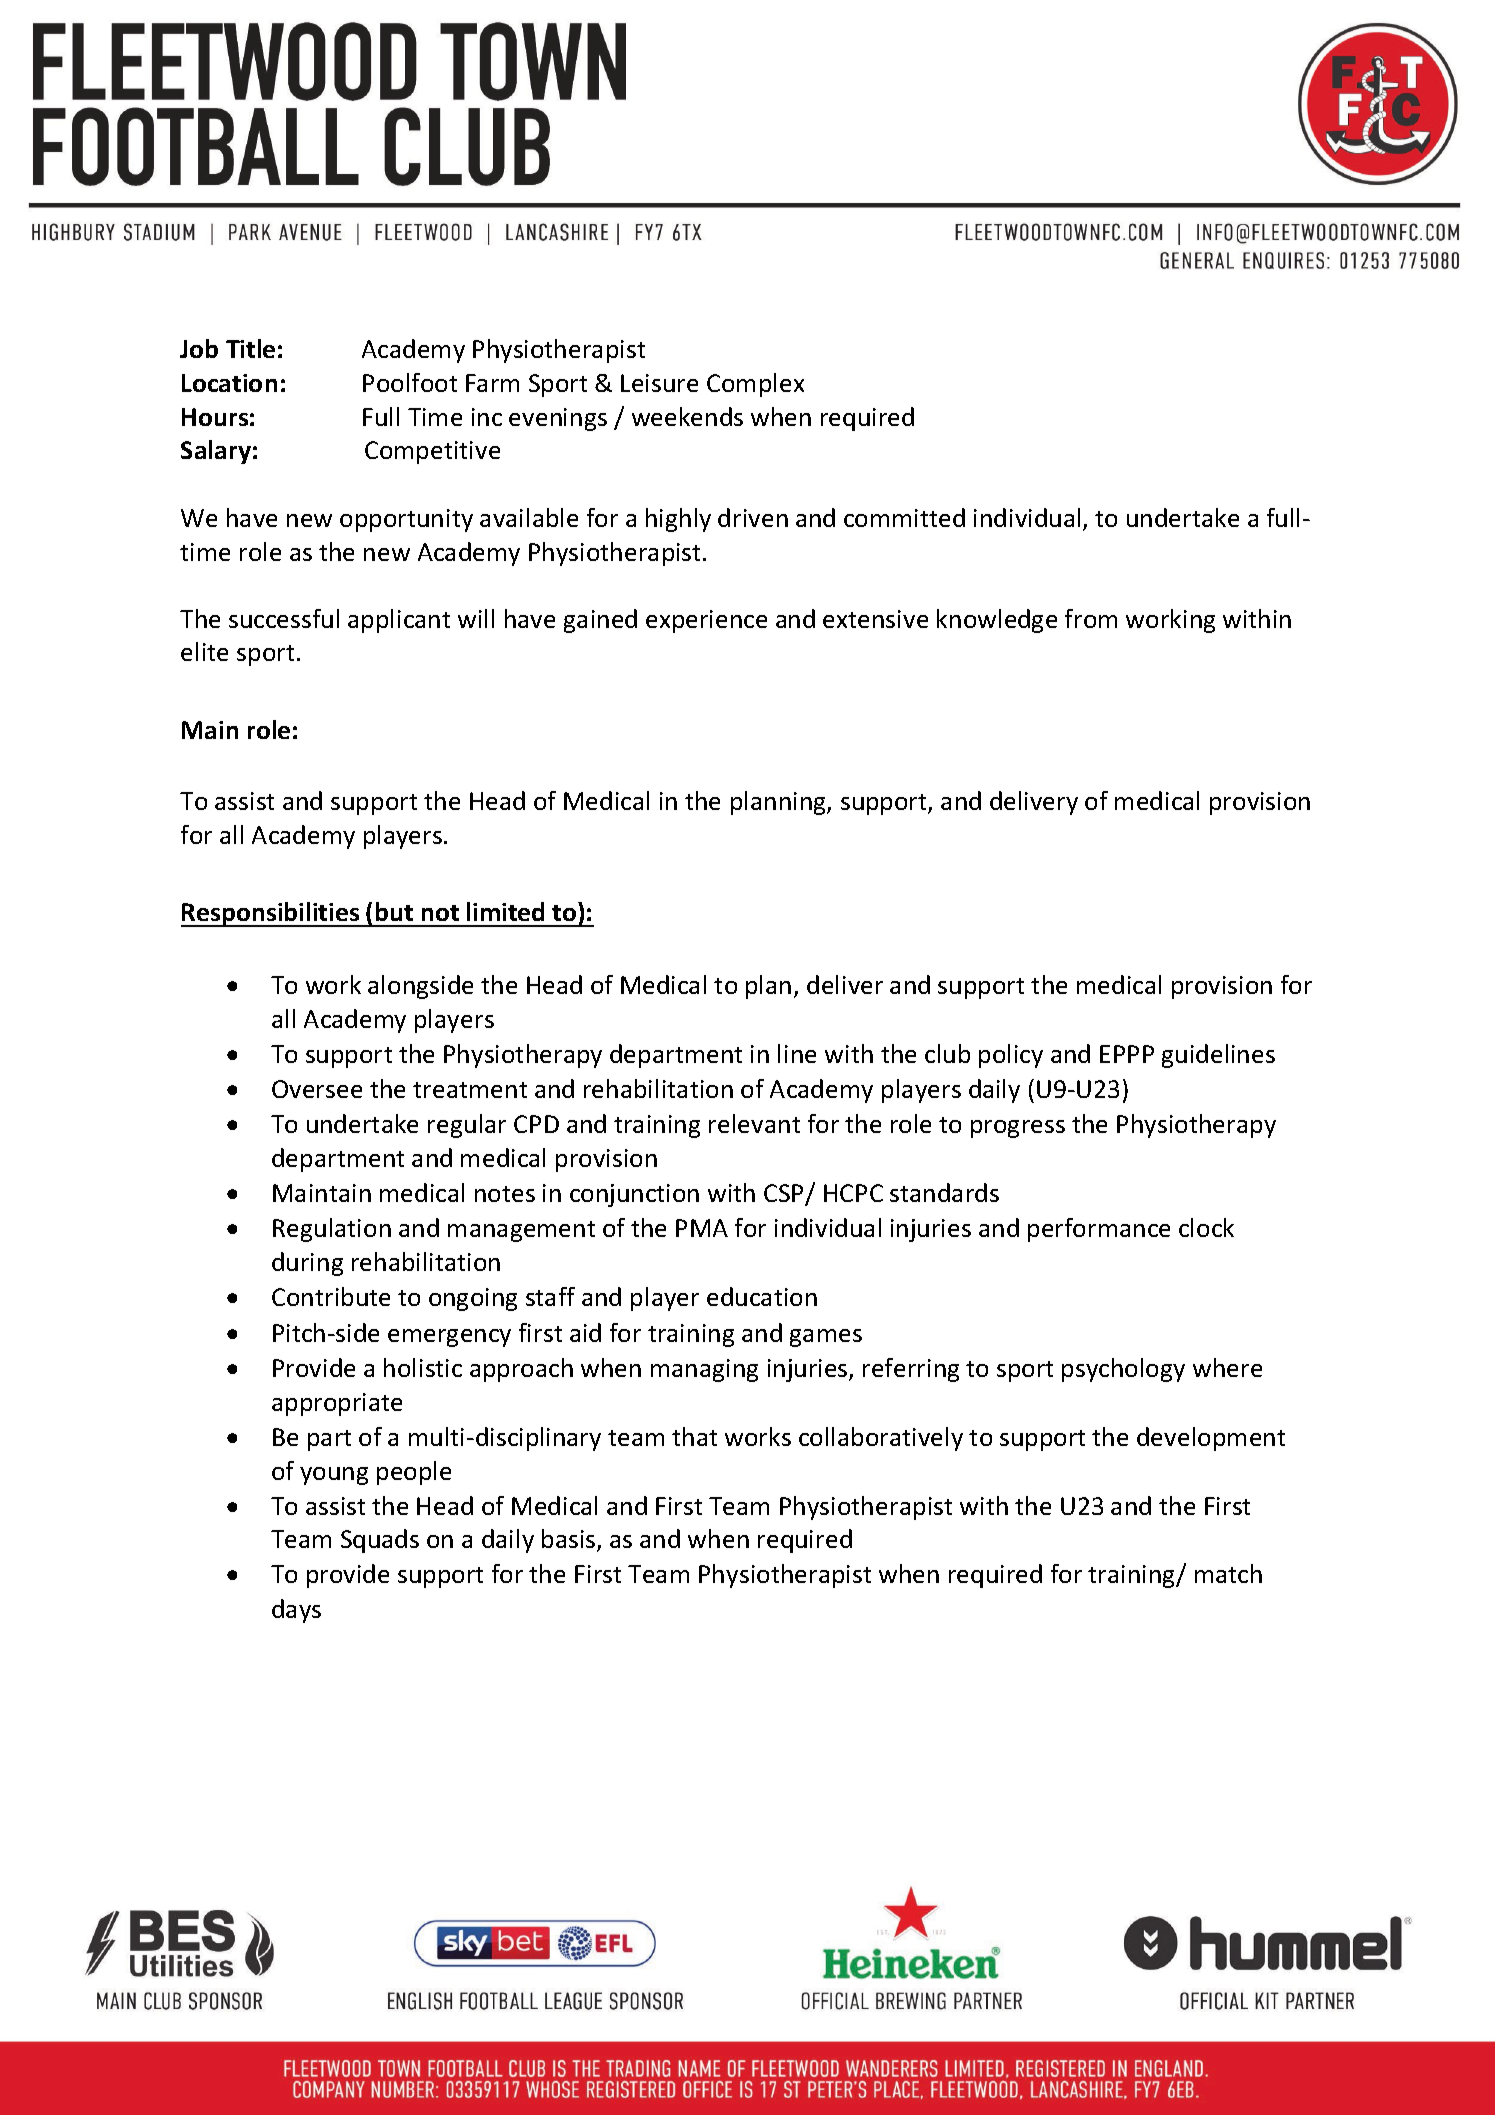 Image resolution: width=1495 pixels, height=2115 pixels. What do you see at coordinates (271, 914) in the screenshot?
I see `Responsibilities` at bounding box center [271, 914].
